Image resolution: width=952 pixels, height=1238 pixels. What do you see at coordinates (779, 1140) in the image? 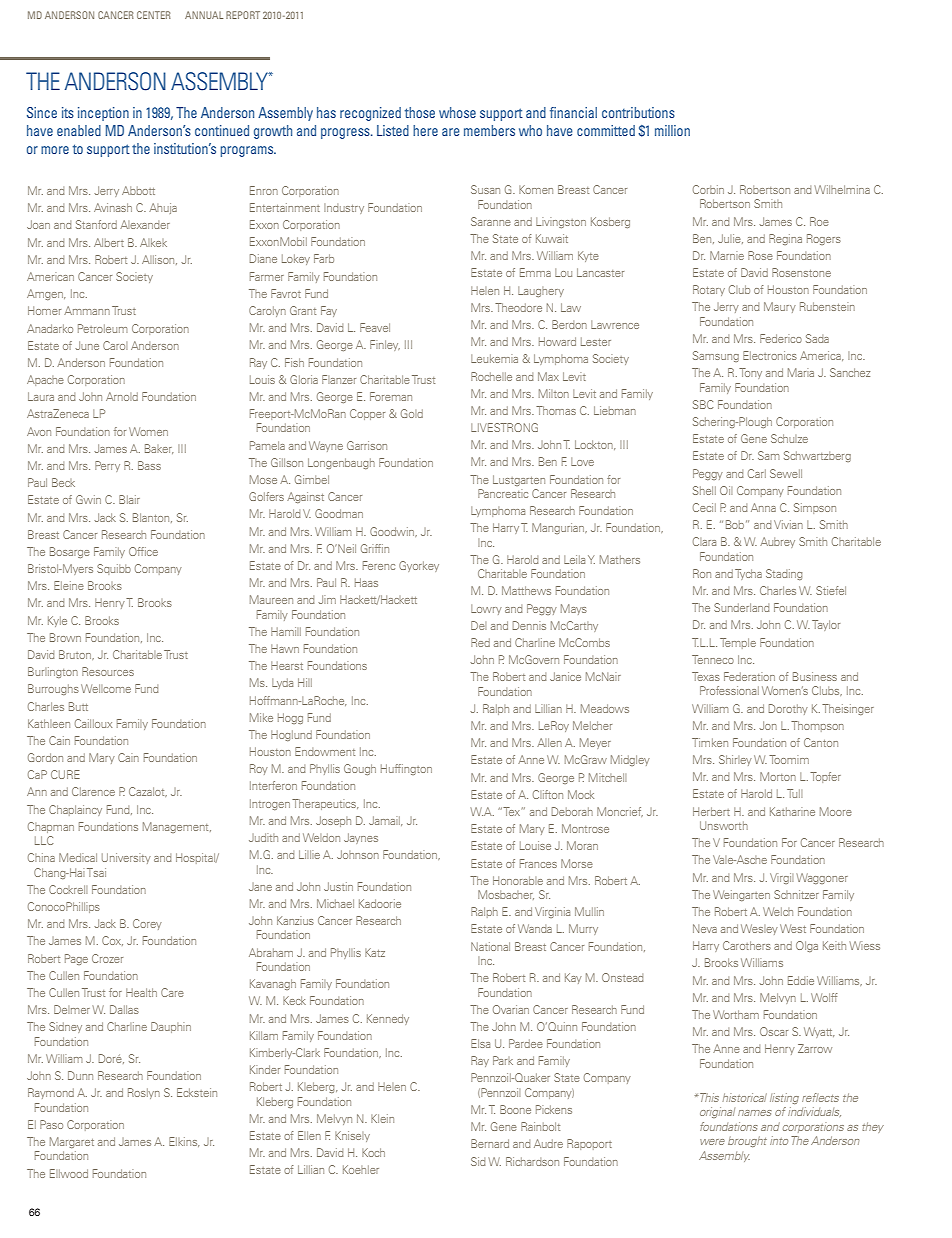
I see `into` at bounding box center [779, 1140].
